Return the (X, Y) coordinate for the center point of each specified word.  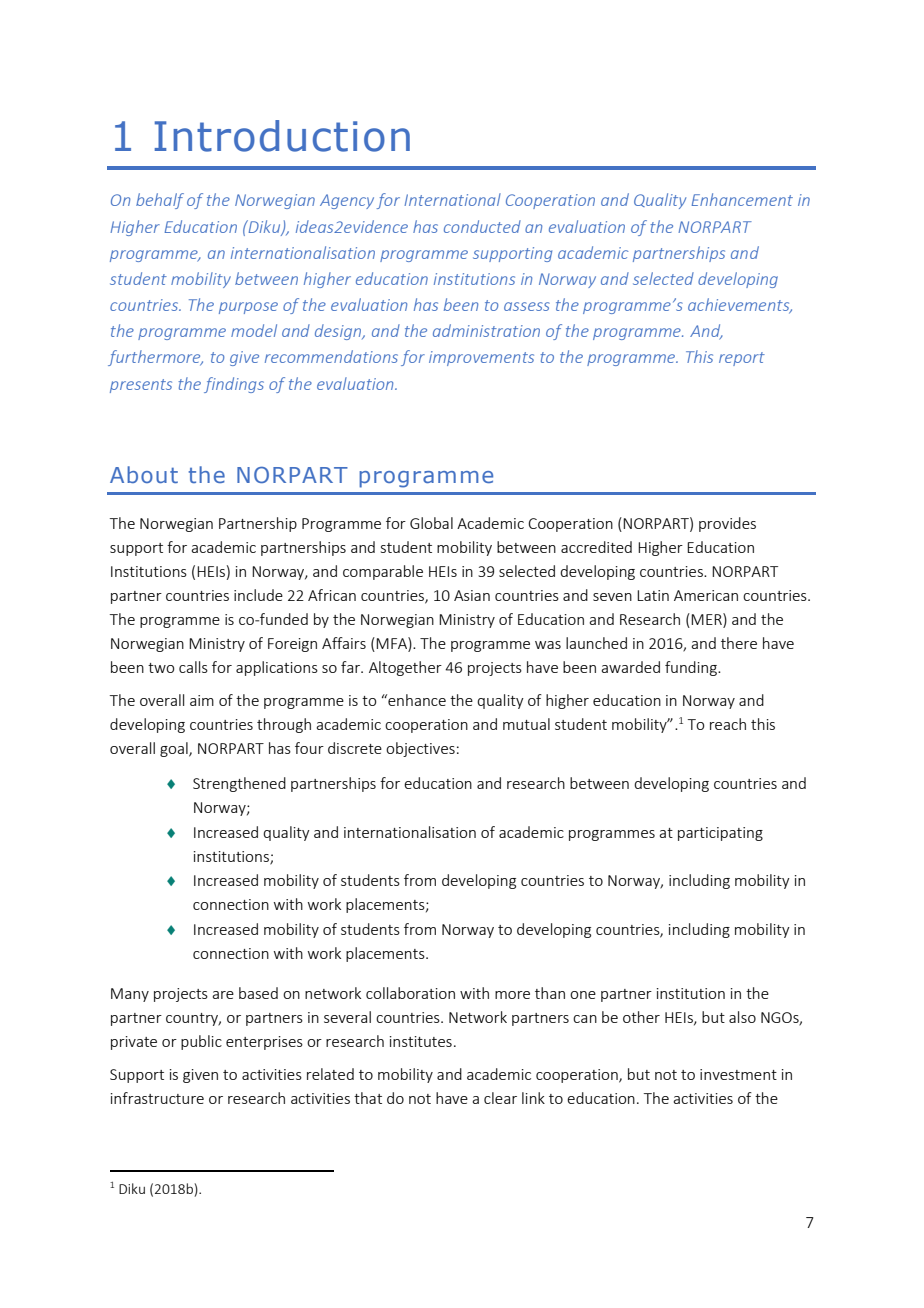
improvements (481, 358)
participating (720, 834)
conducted (482, 226)
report (742, 359)
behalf (160, 201)
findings (234, 385)
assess (527, 306)
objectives (420, 749)
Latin (653, 595)
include (258, 595)
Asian (472, 595)
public (201, 1042)
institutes (421, 1041)
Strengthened (239, 784)
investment (738, 1074)
